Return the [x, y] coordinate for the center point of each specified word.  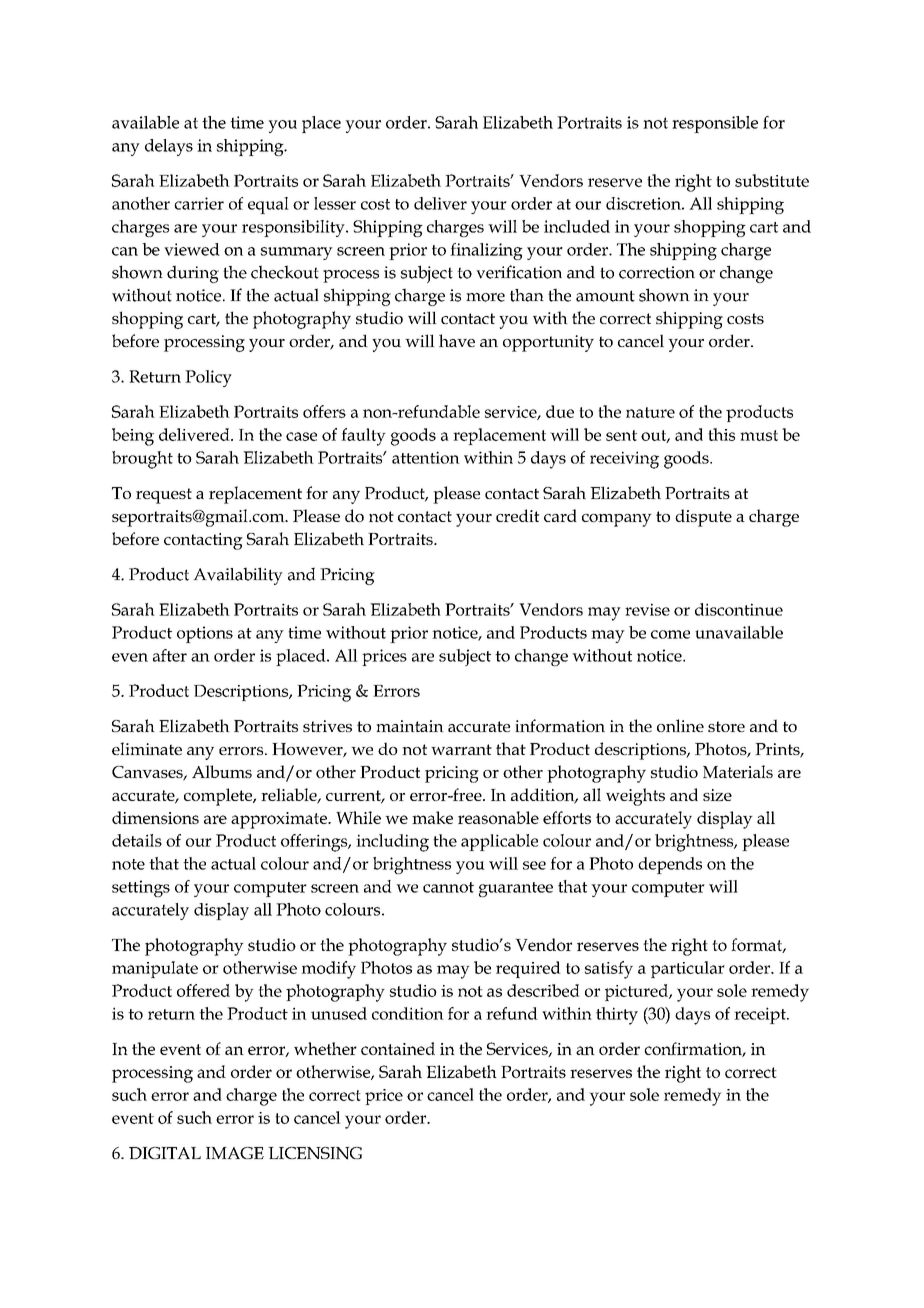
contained [398, 1048]
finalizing [486, 251]
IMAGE [235, 1153]
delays [169, 147]
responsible [715, 124]
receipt [761, 1015]
